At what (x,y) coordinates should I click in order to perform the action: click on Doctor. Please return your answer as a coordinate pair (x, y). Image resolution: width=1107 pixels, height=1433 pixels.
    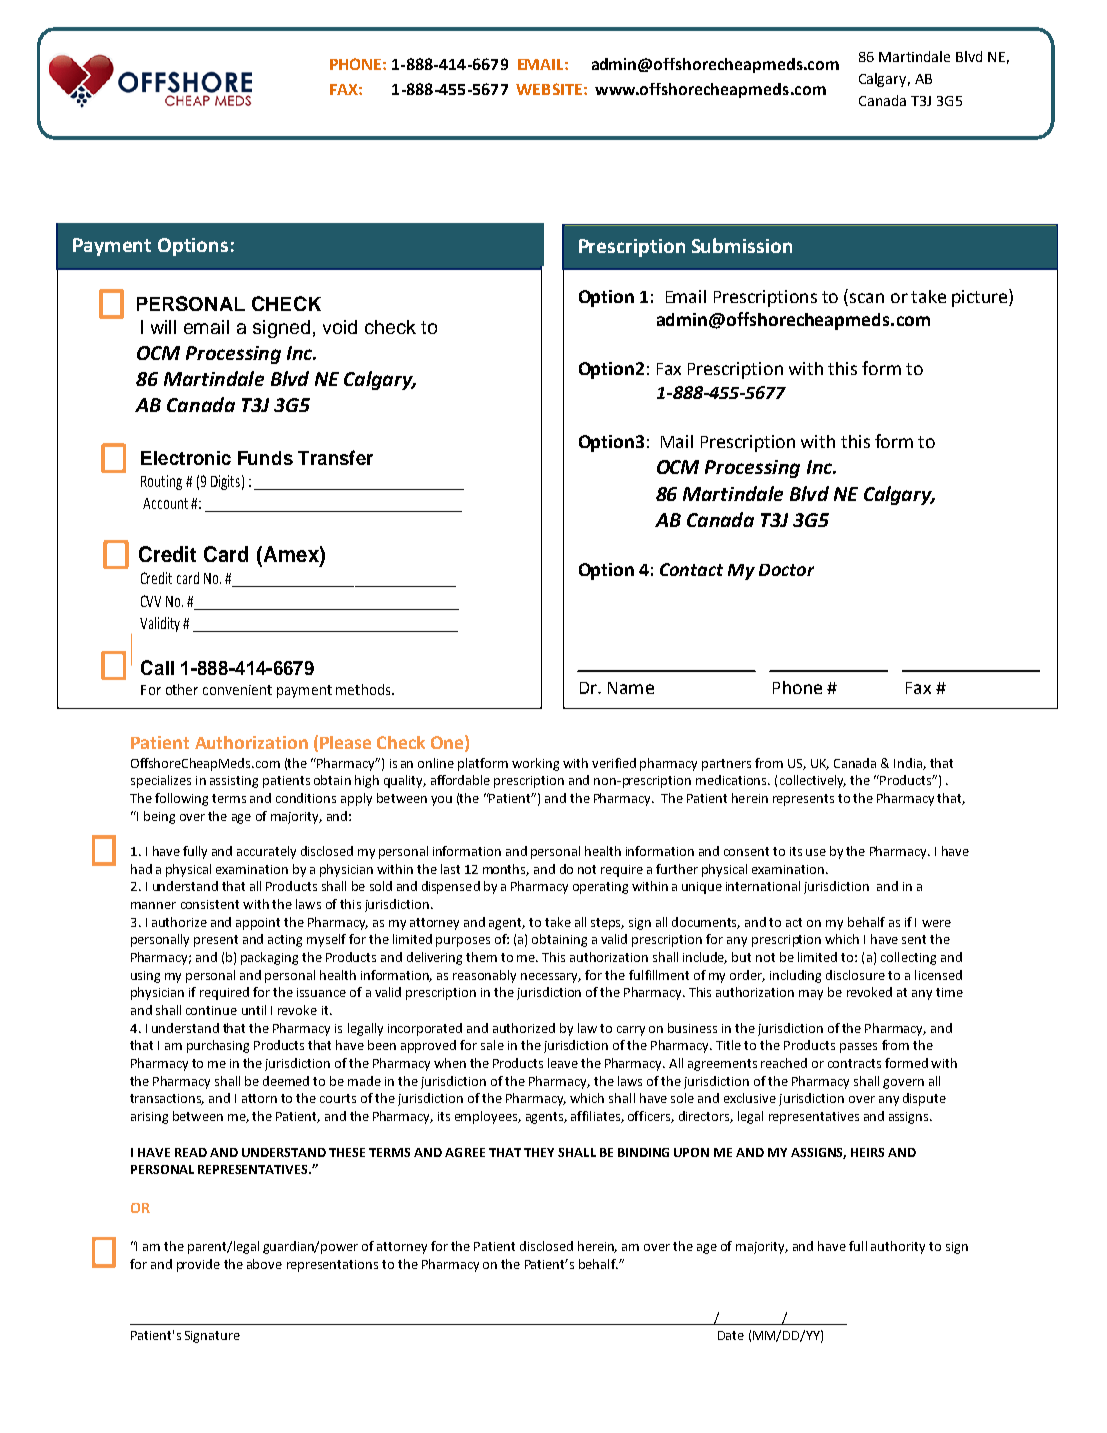
    Looking at the image, I should click on (786, 570).
